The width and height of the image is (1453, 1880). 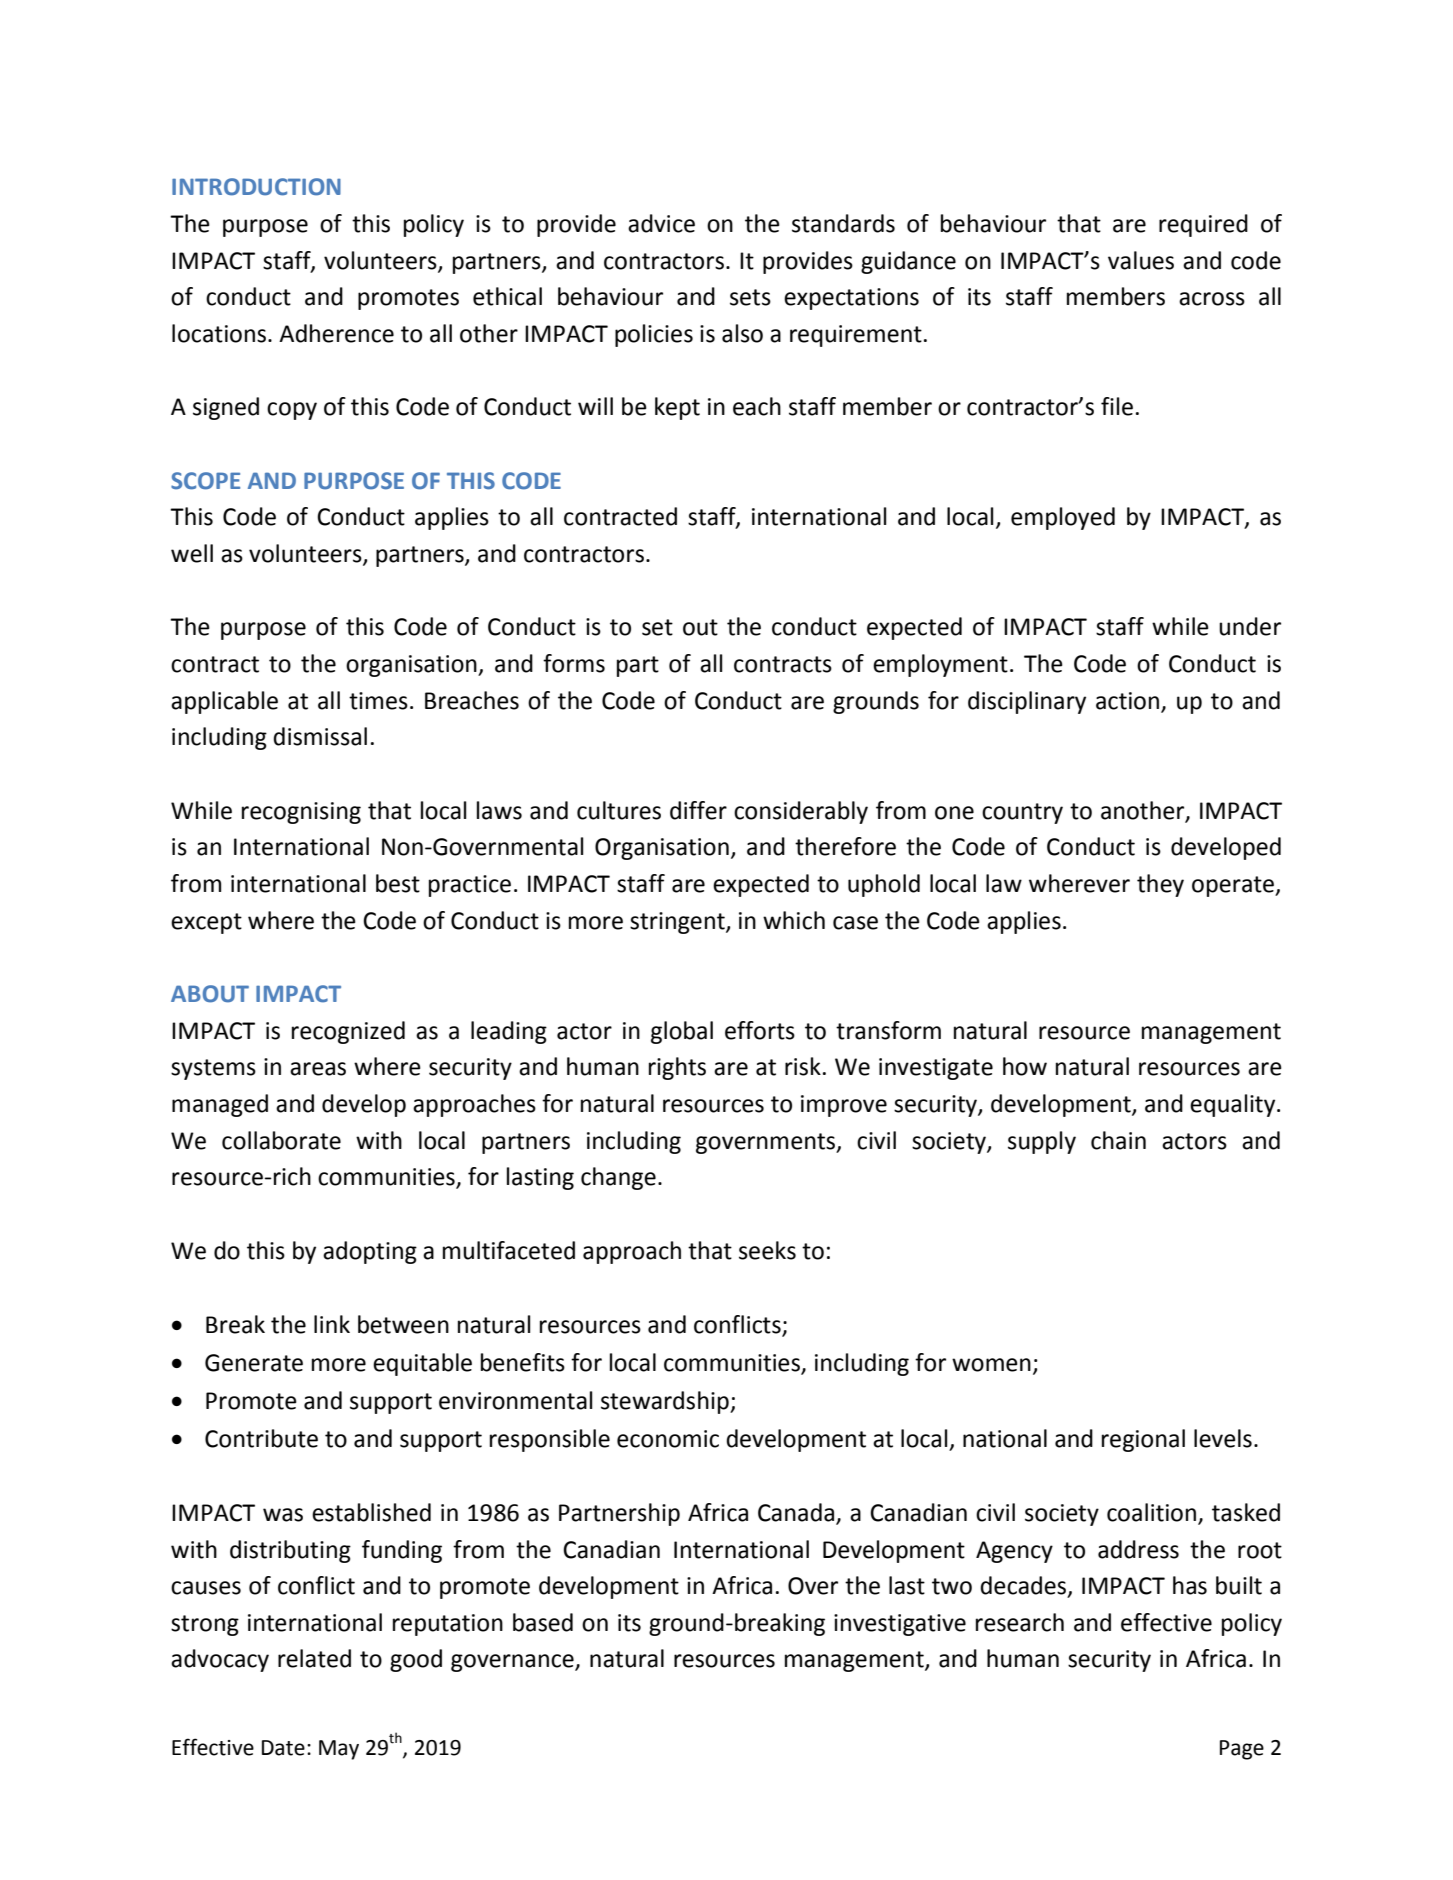 What do you see at coordinates (1242, 1750) in the image?
I see `Page` at bounding box center [1242, 1750].
